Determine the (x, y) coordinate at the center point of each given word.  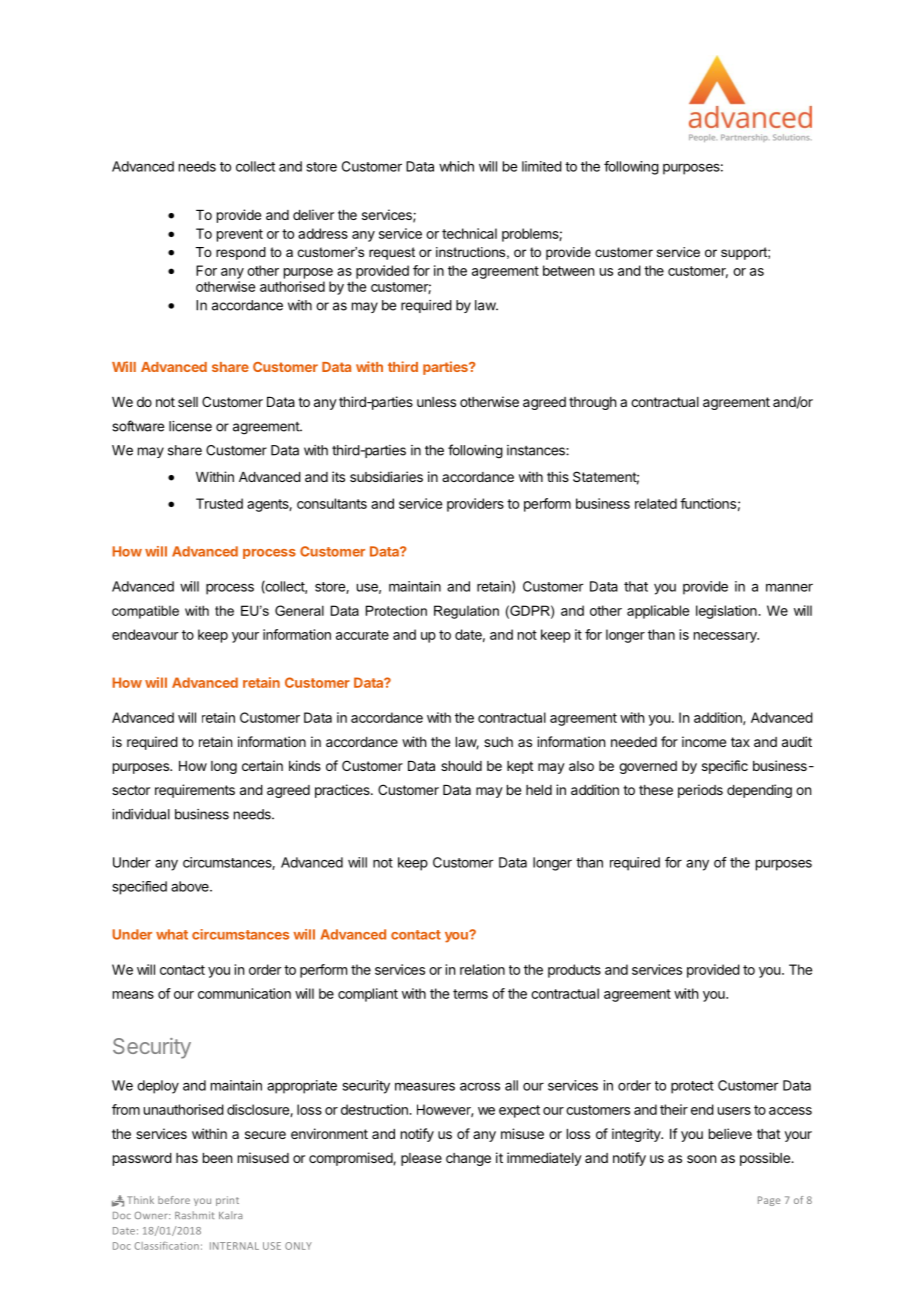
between (568, 270)
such (498, 742)
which (456, 166)
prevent (240, 235)
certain (262, 765)
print (227, 1201)
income (704, 741)
